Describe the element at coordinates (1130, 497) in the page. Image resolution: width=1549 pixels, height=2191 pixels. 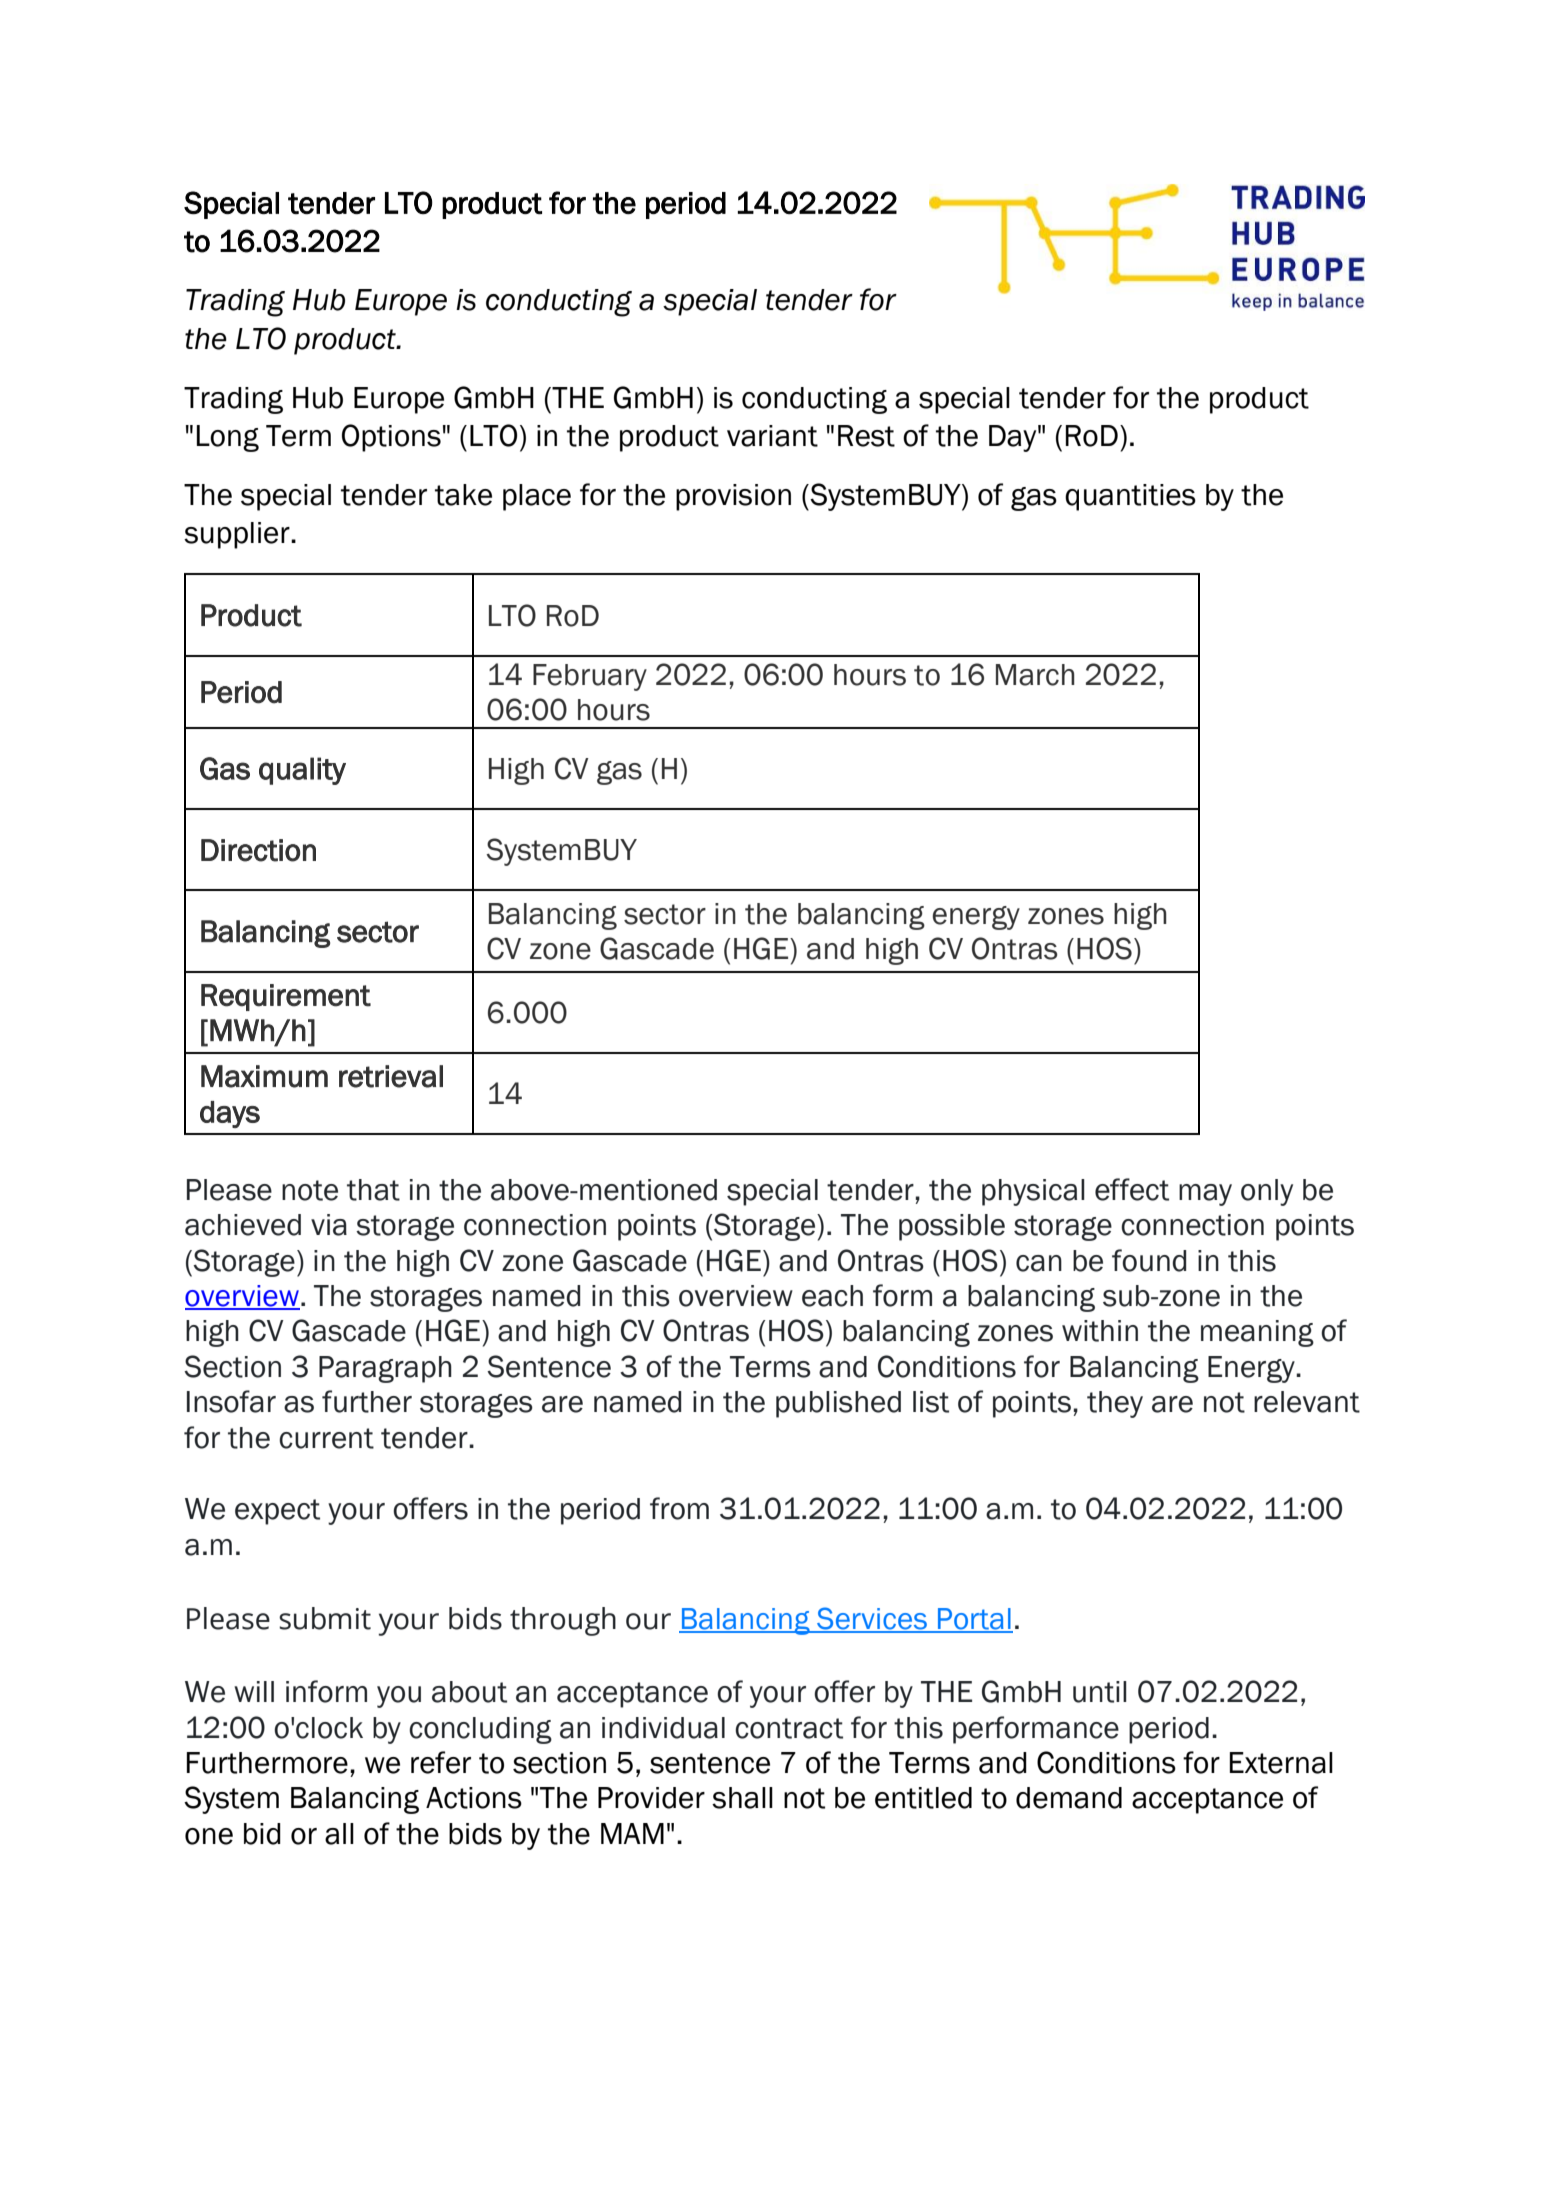
I see `quantities` at that location.
